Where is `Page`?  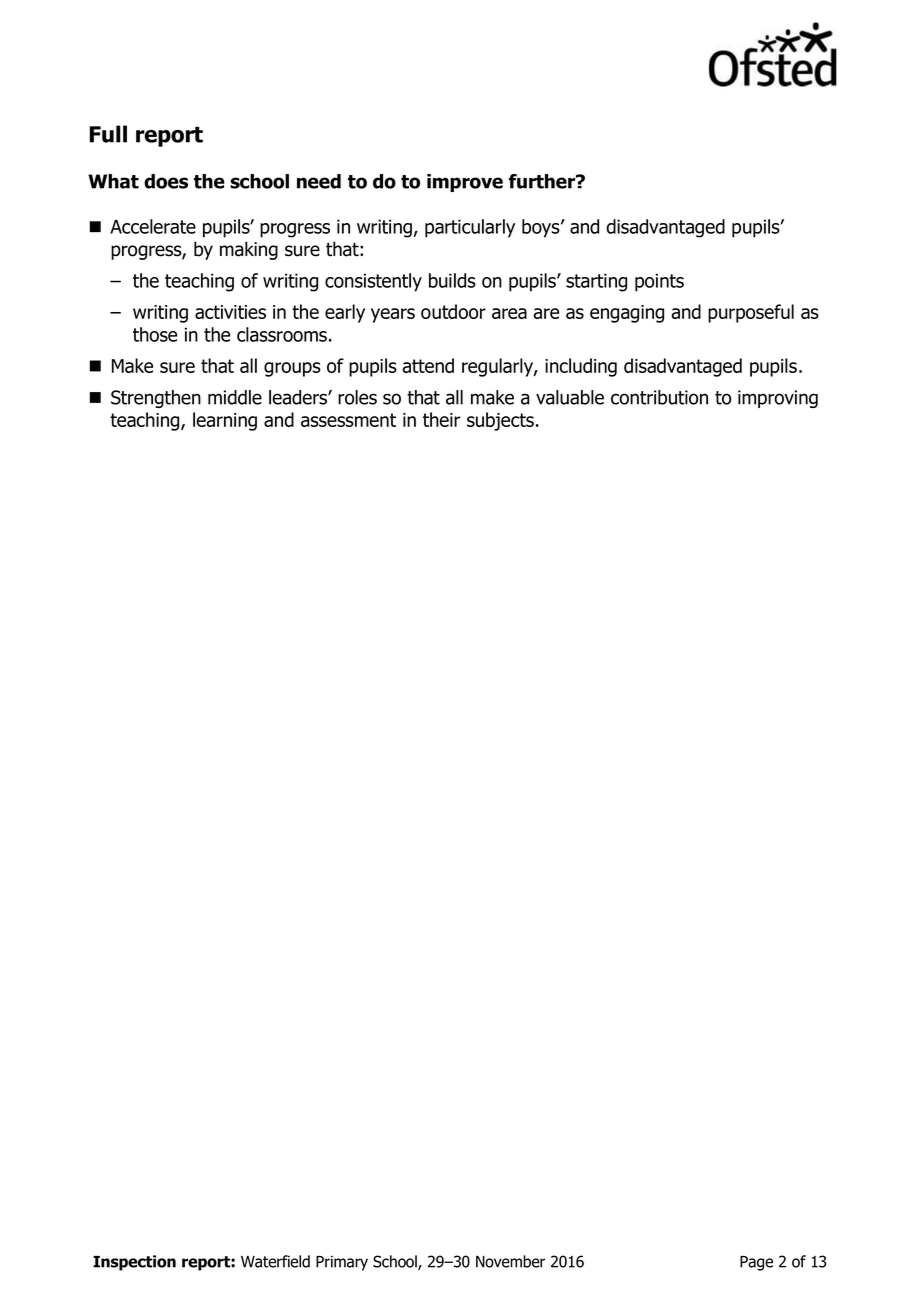
Page is located at coordinates (756, 1263).
